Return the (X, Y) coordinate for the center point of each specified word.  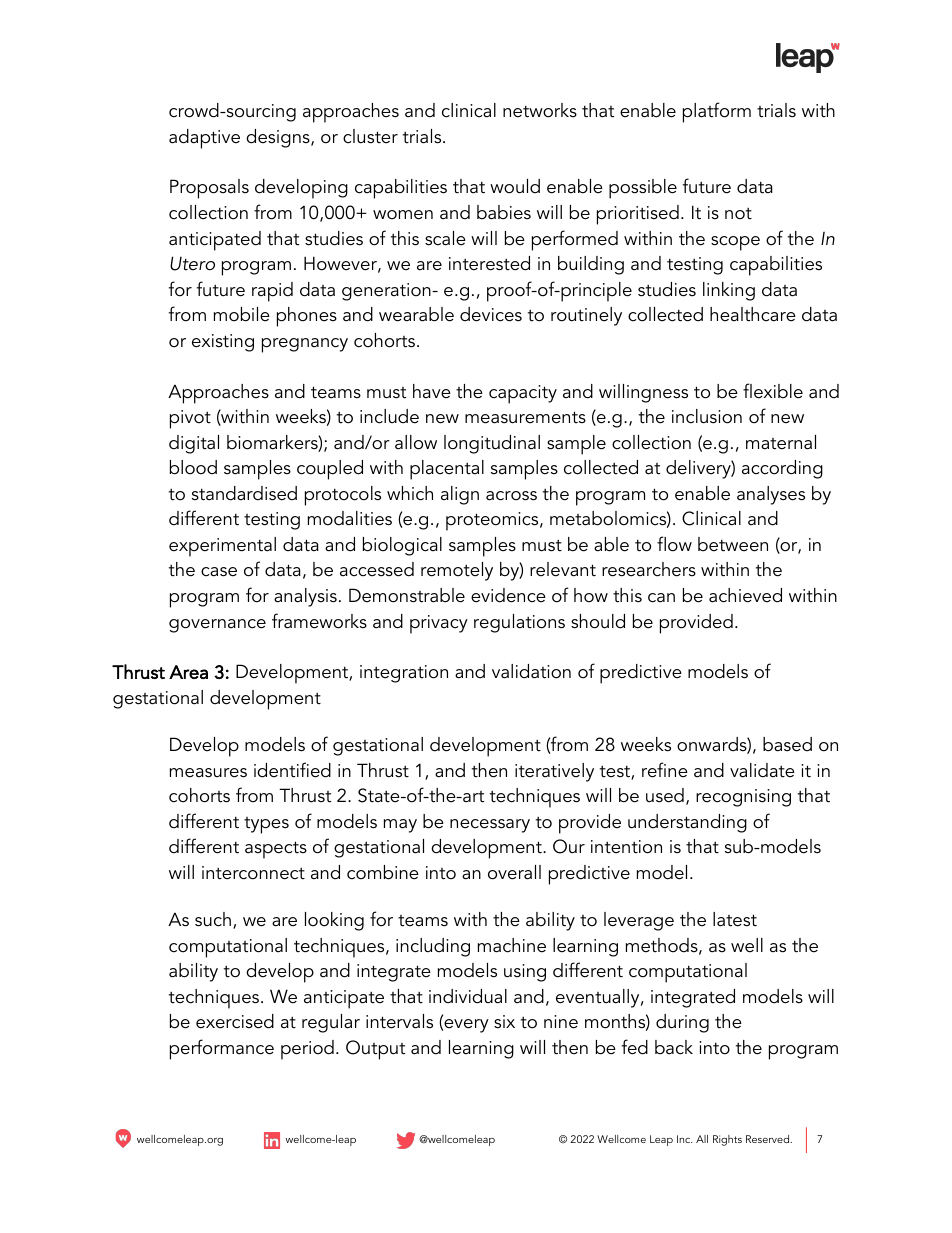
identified (292, 770)
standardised (244, 493)
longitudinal (492, 444)
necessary (490, 826)
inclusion (707, 416)
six (504, 1022)
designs (279, 138)
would (515, 186)
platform (717, 112)
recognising (743, 798)
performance (222, 1049)
